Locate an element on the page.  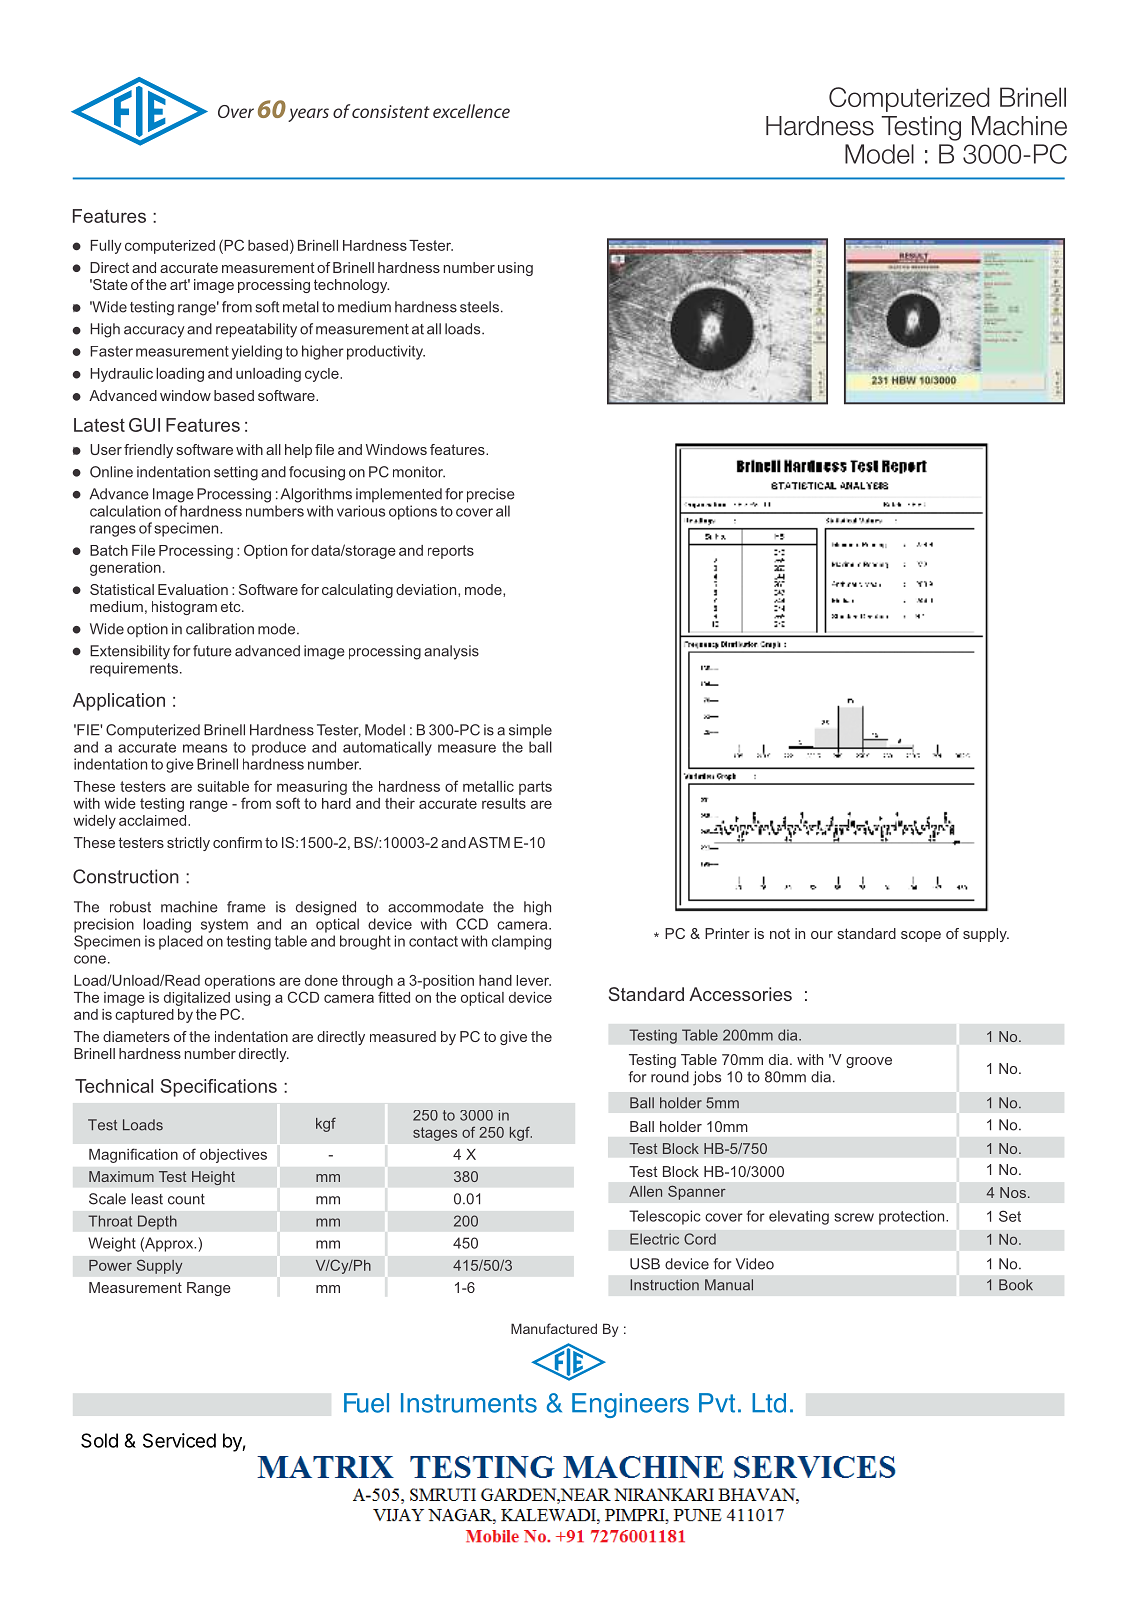
steels is located at coordinates (479, 307).
